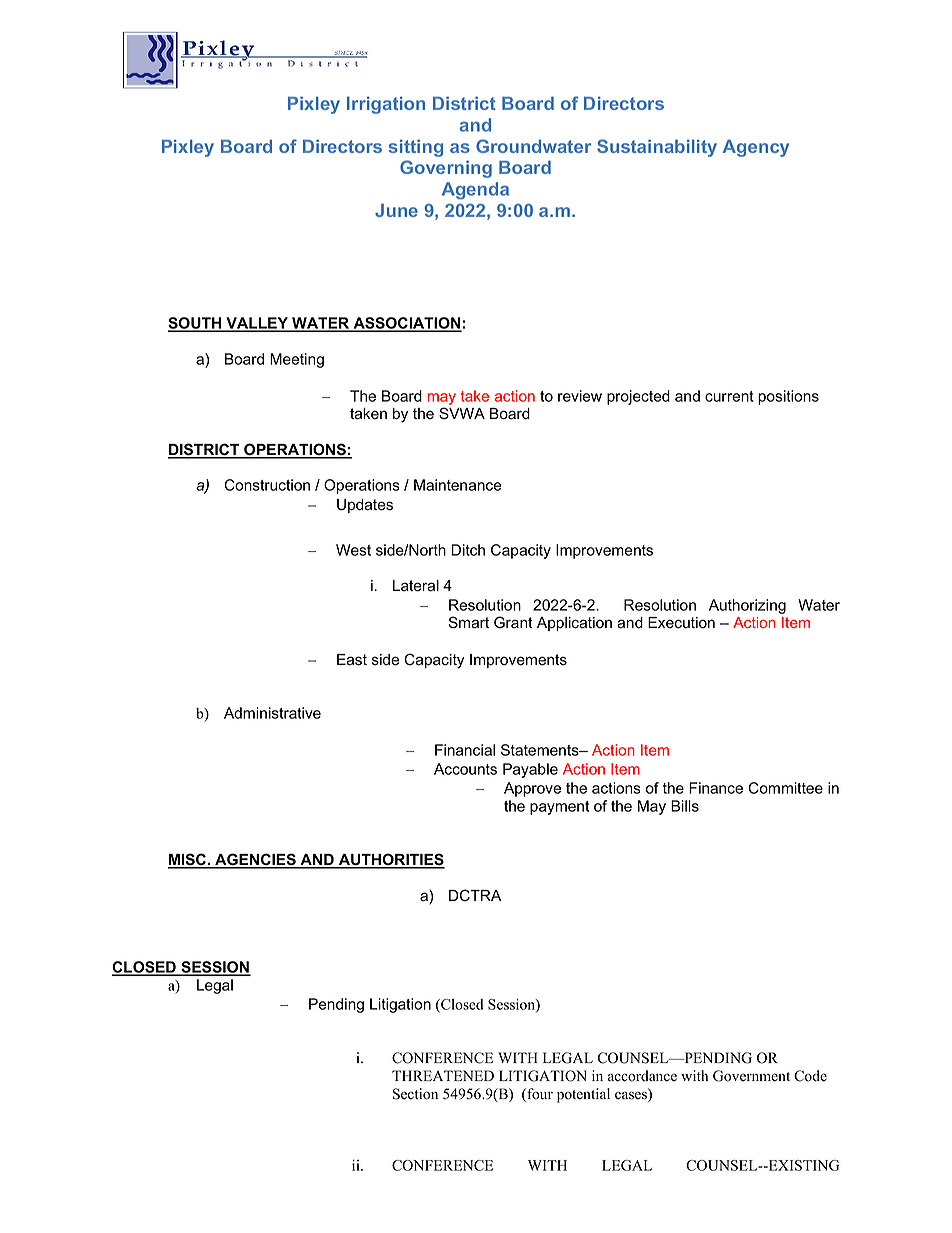 The height and width of the screenshot is (1233, 952). Describe the element at coordinates (747, 606) in the screenshot. I see `Authorizing` at that location.
